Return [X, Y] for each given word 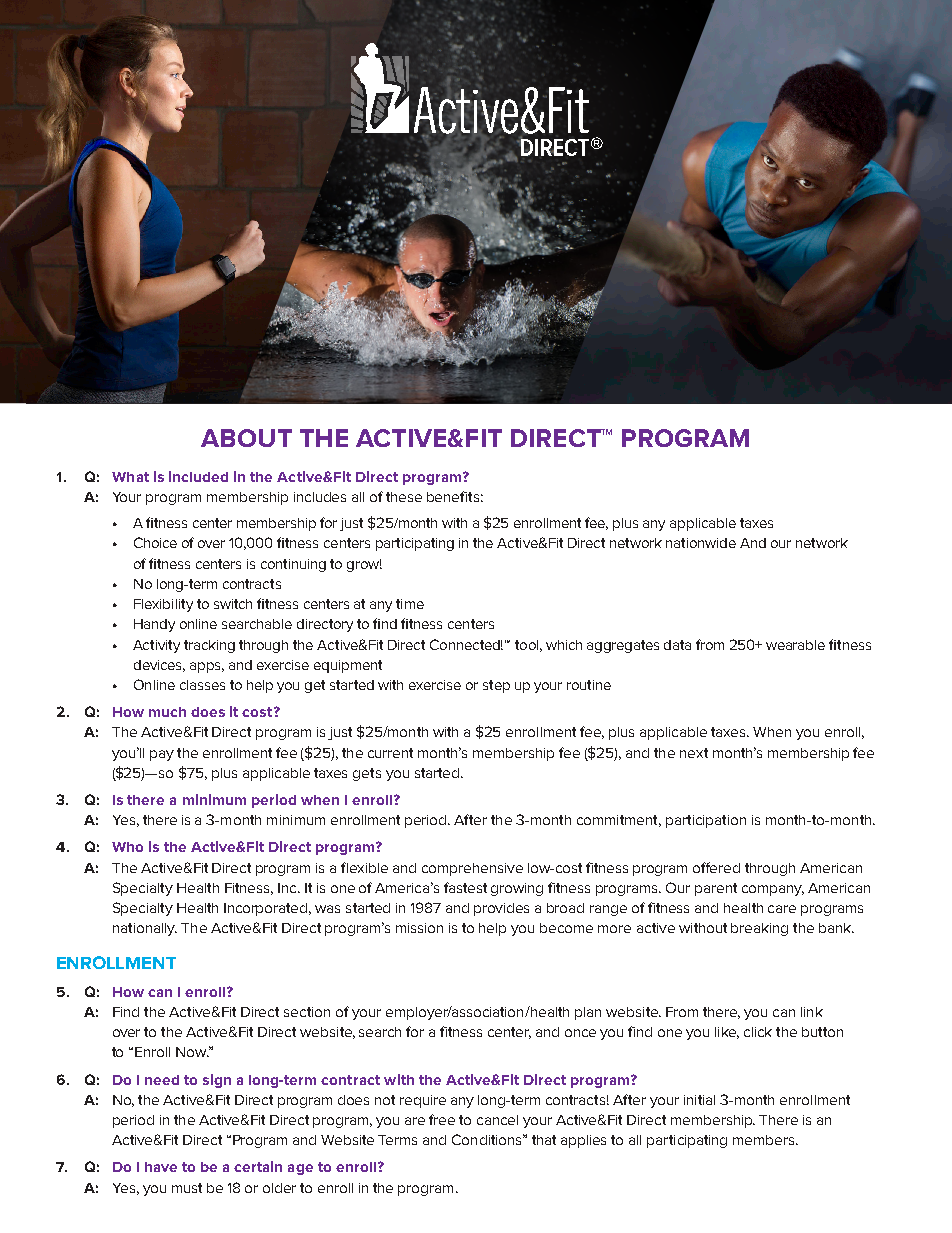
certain [258, 1166]
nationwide [701, 543]
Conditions [488, 1139]
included [198, 476]
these [404, 497]
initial [699, 1100]
